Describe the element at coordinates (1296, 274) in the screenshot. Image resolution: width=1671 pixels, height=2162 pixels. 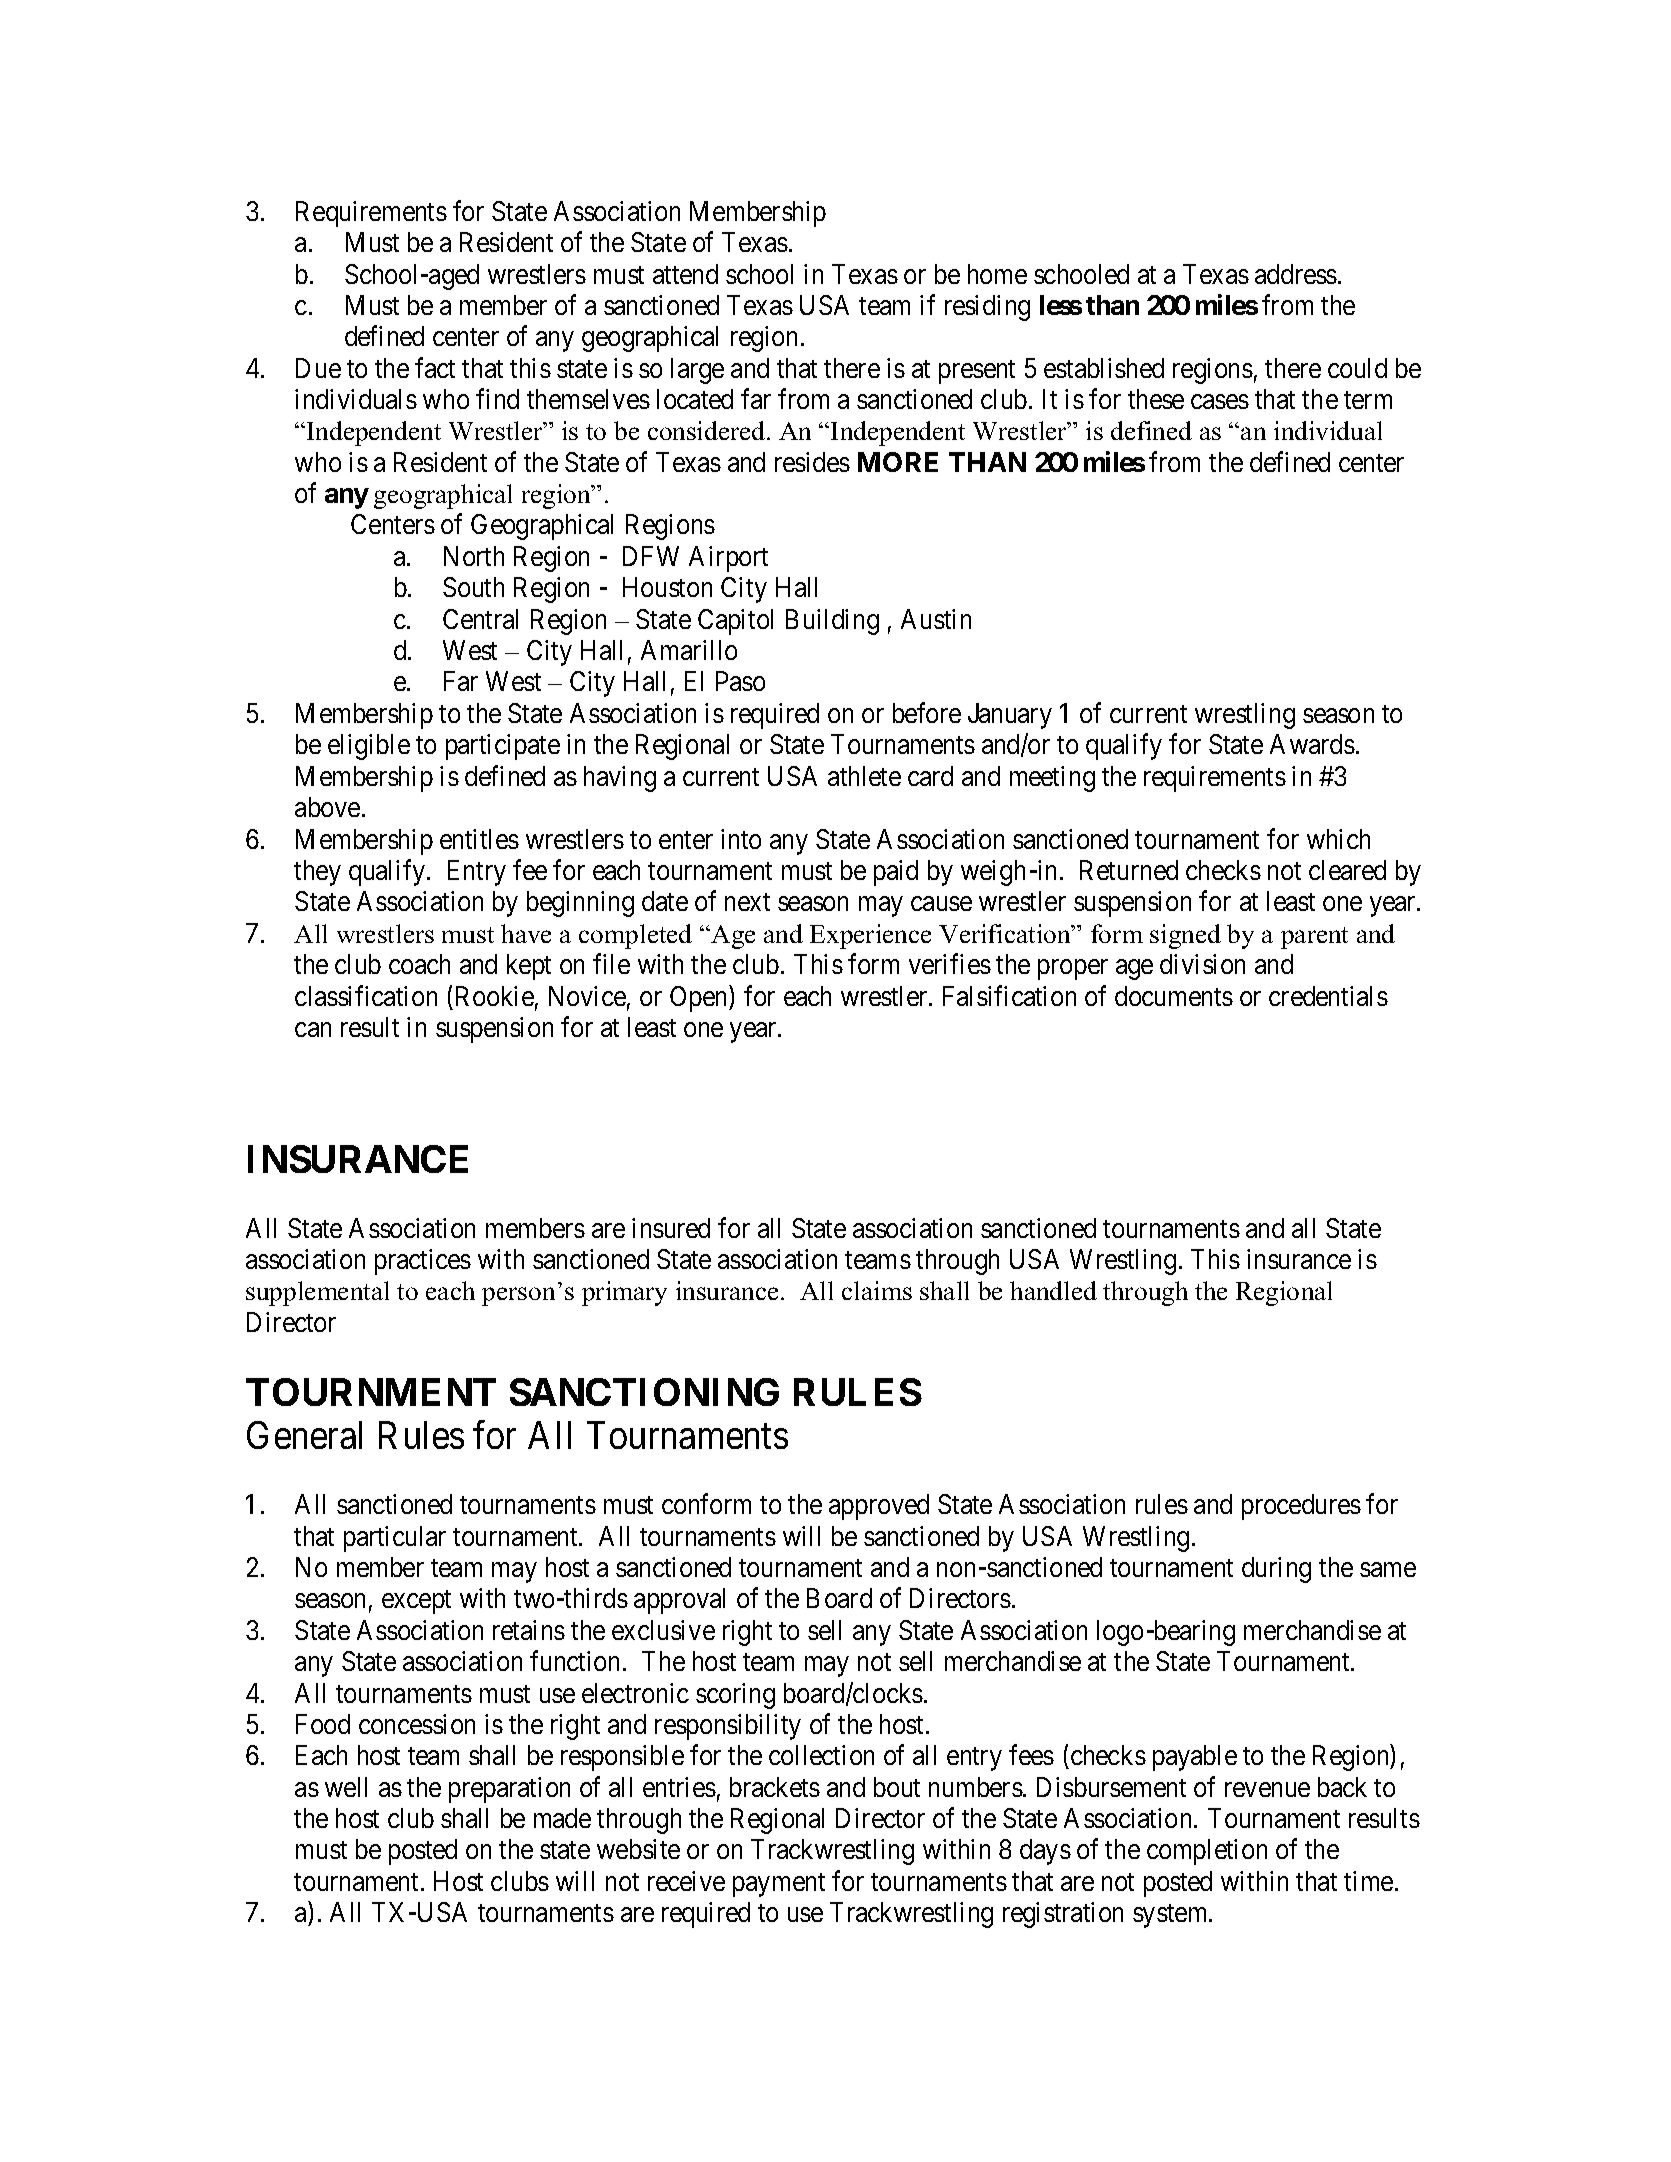
I see `address` at that location.
